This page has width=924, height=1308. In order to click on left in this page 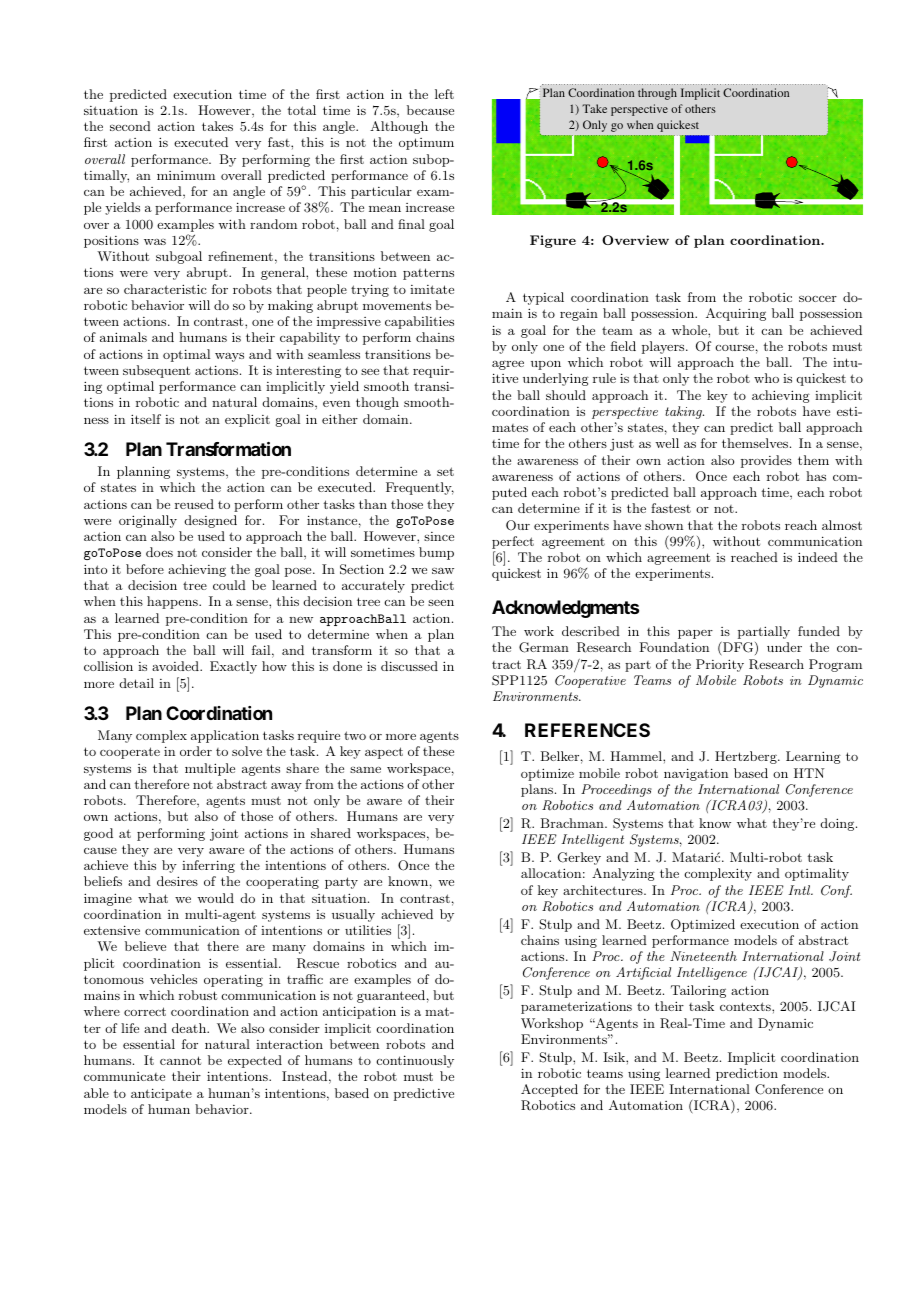, I will do `click(444, 94)`.
